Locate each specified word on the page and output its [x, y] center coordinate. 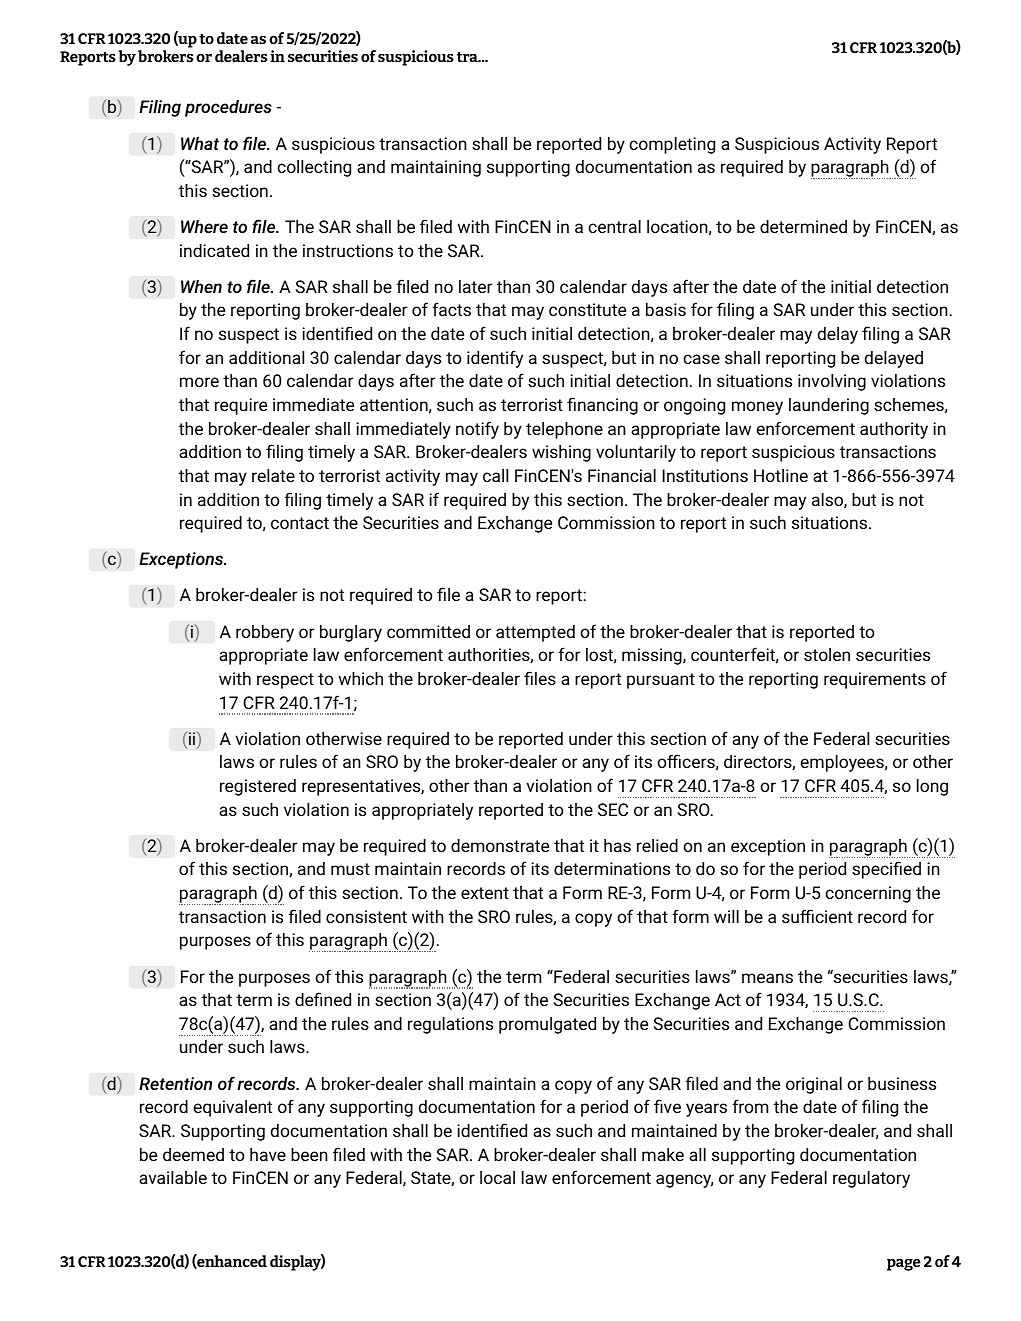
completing [672, 145]
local [497, 1177]
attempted [535, 633]
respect [285, 681]
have [268, 1154]
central [614, 226]
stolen [827, 654]
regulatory [871, 1179]
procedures [228, 108]
